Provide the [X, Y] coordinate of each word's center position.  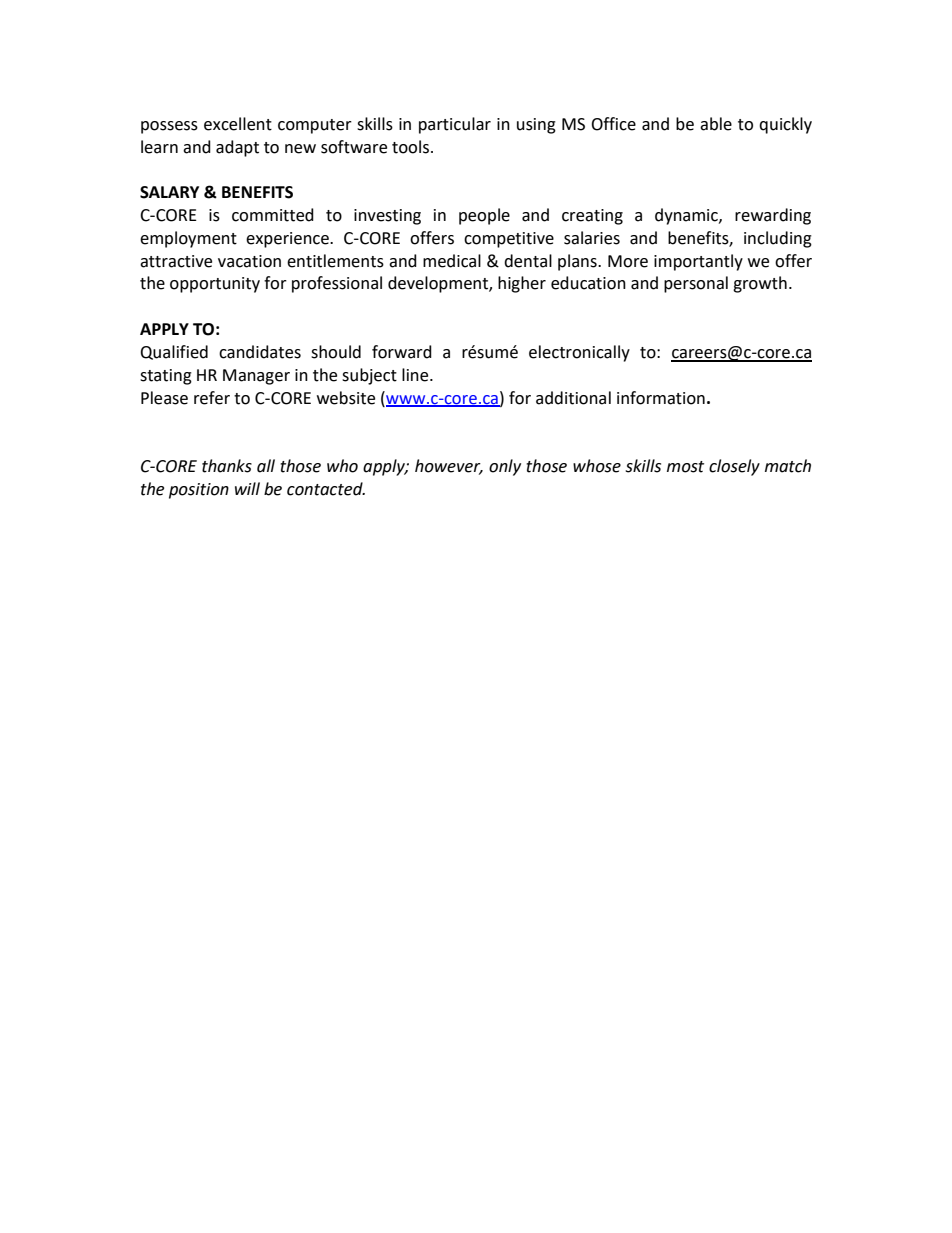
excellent [238, 124]
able [716, 124]
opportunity [215, 285]
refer [212, 398]
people [484, 216]
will [247, 488]
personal [696, 284]
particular [455, 125]
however [449, 467]
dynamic [687, 216]
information [661, 398]
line [416, 375]
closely [734, 467]
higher [522, 284]
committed [273, 215]
